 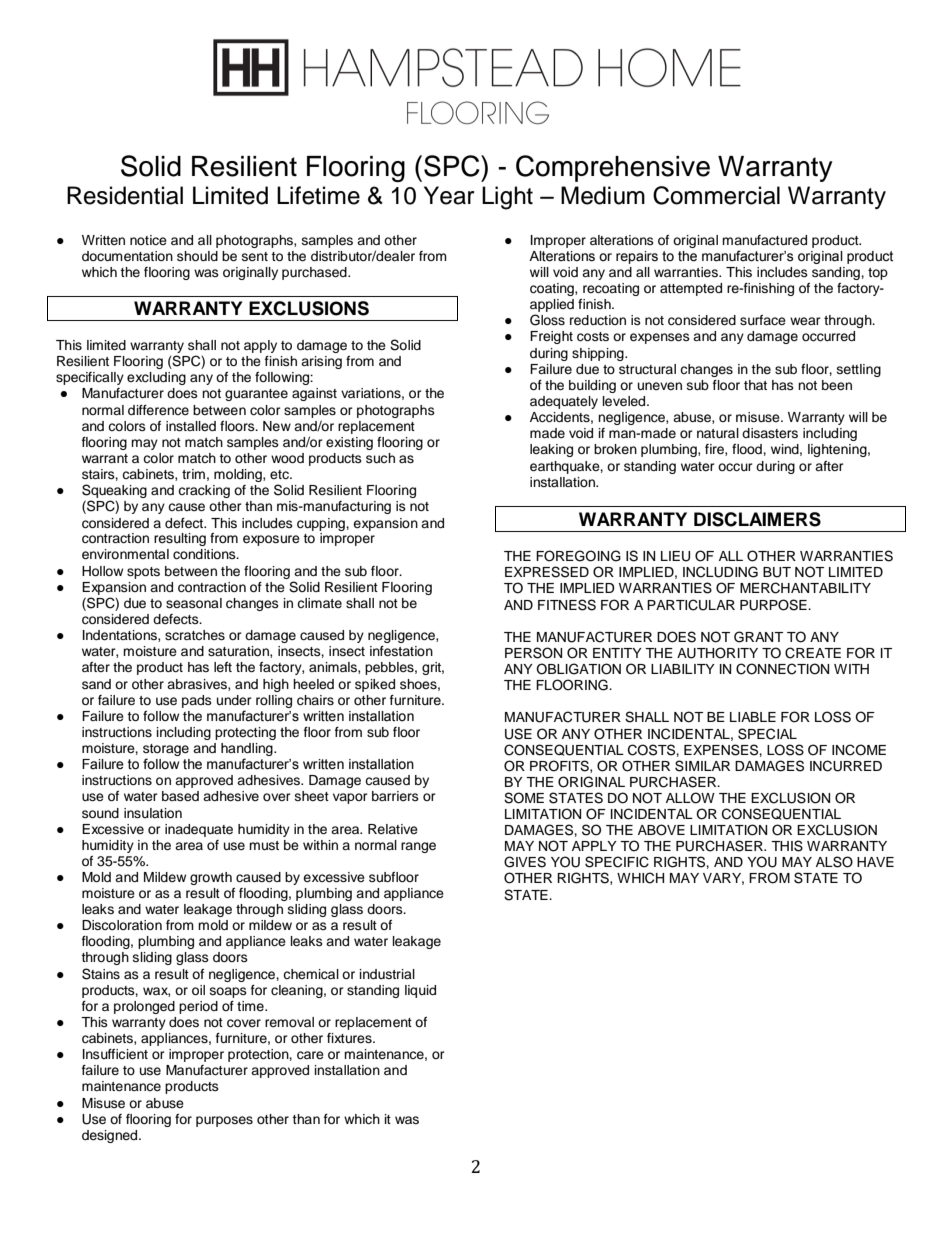 What do you see at coordinates (533, 653) in the page?
I see `PERSON` at bounding box center [533, 653].
